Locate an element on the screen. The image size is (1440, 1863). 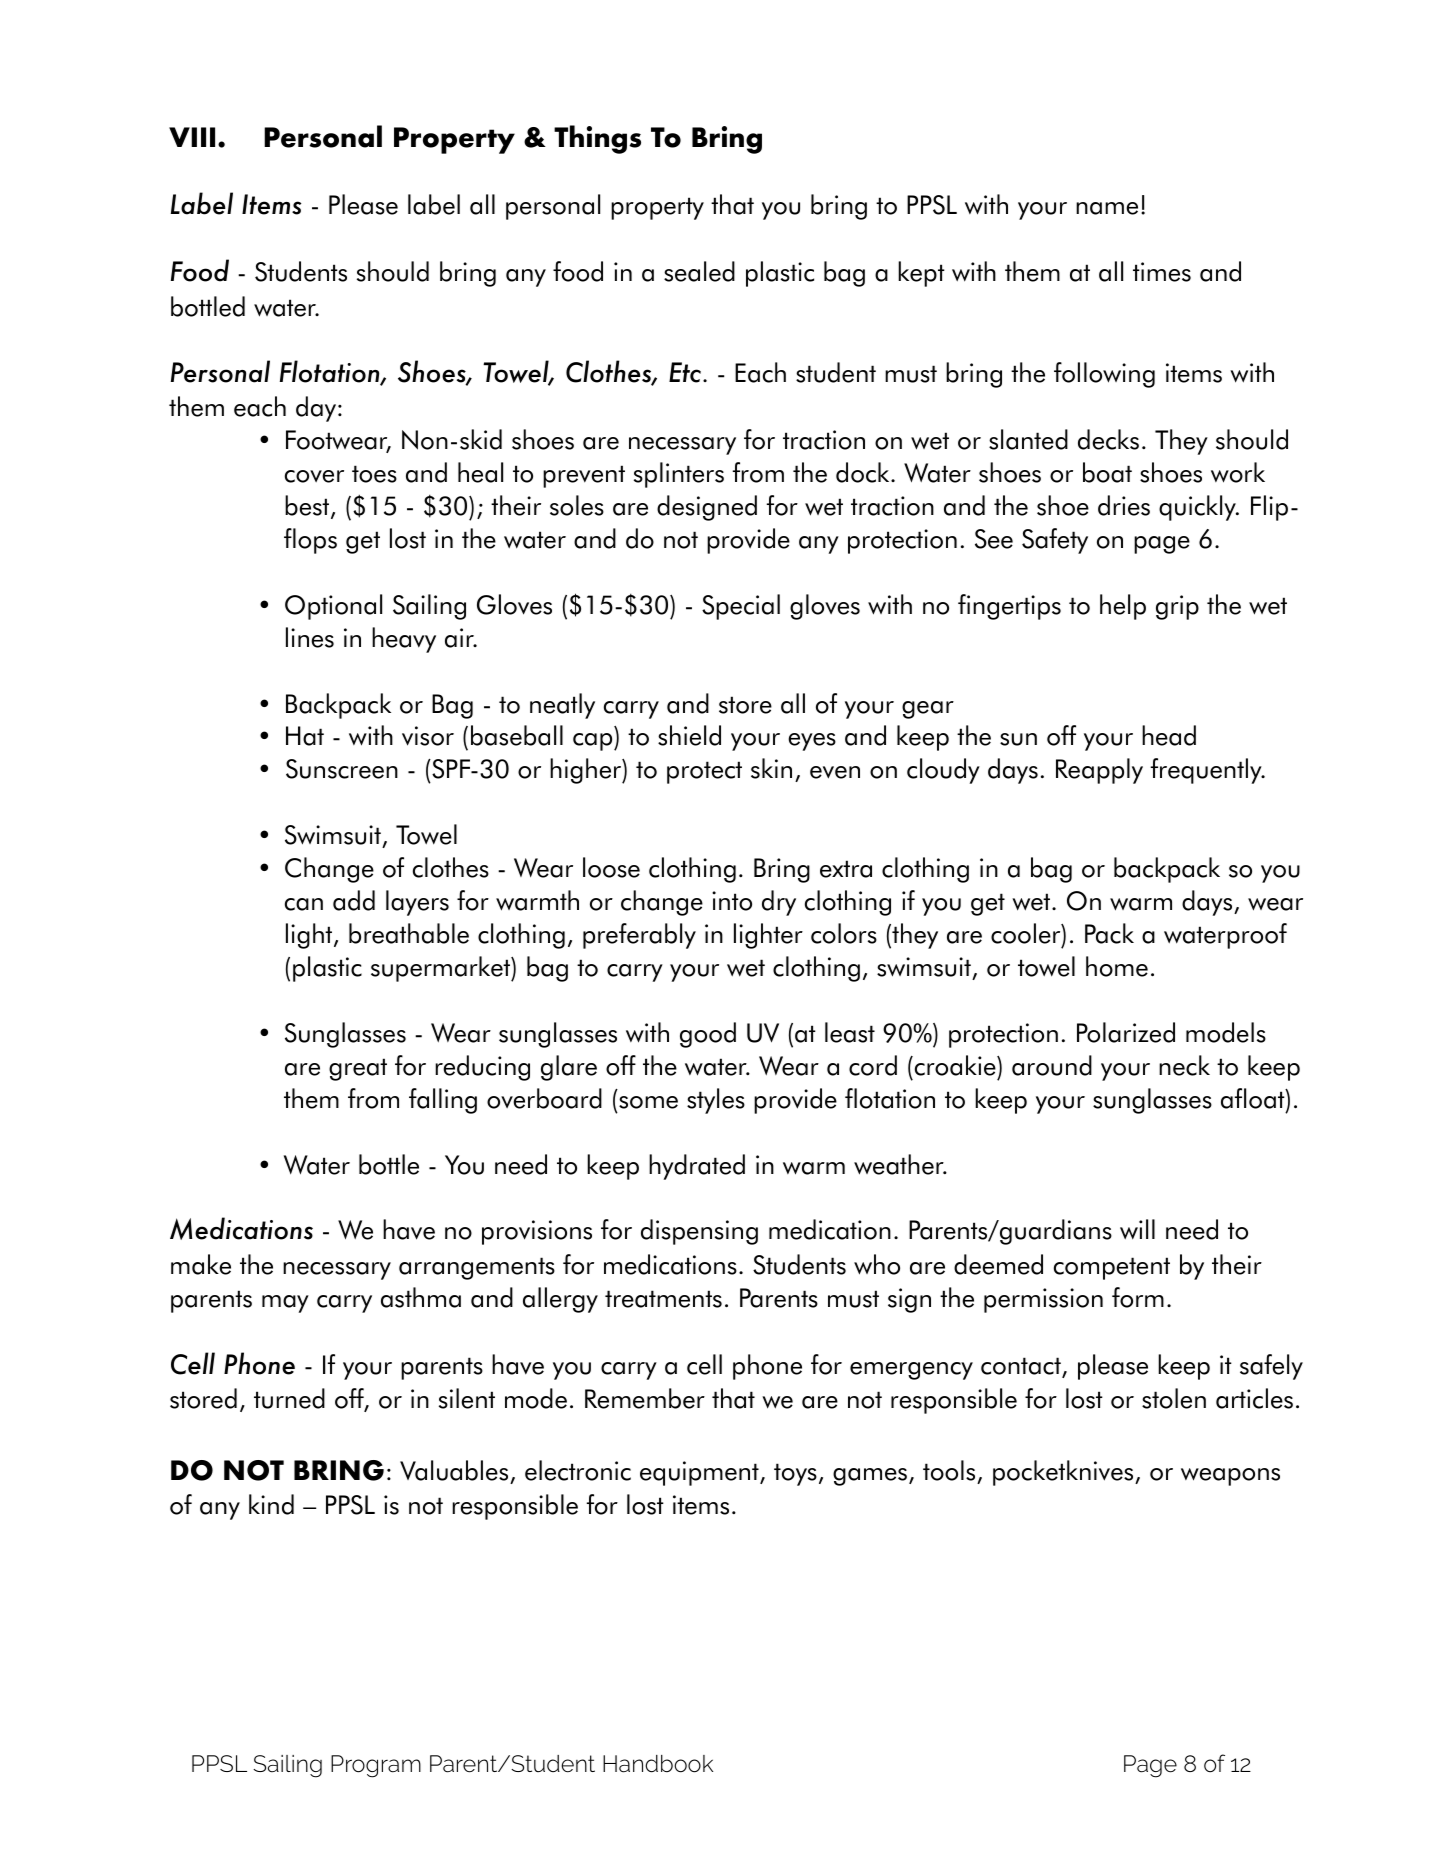
head is located at coordinates (1169, 735).
